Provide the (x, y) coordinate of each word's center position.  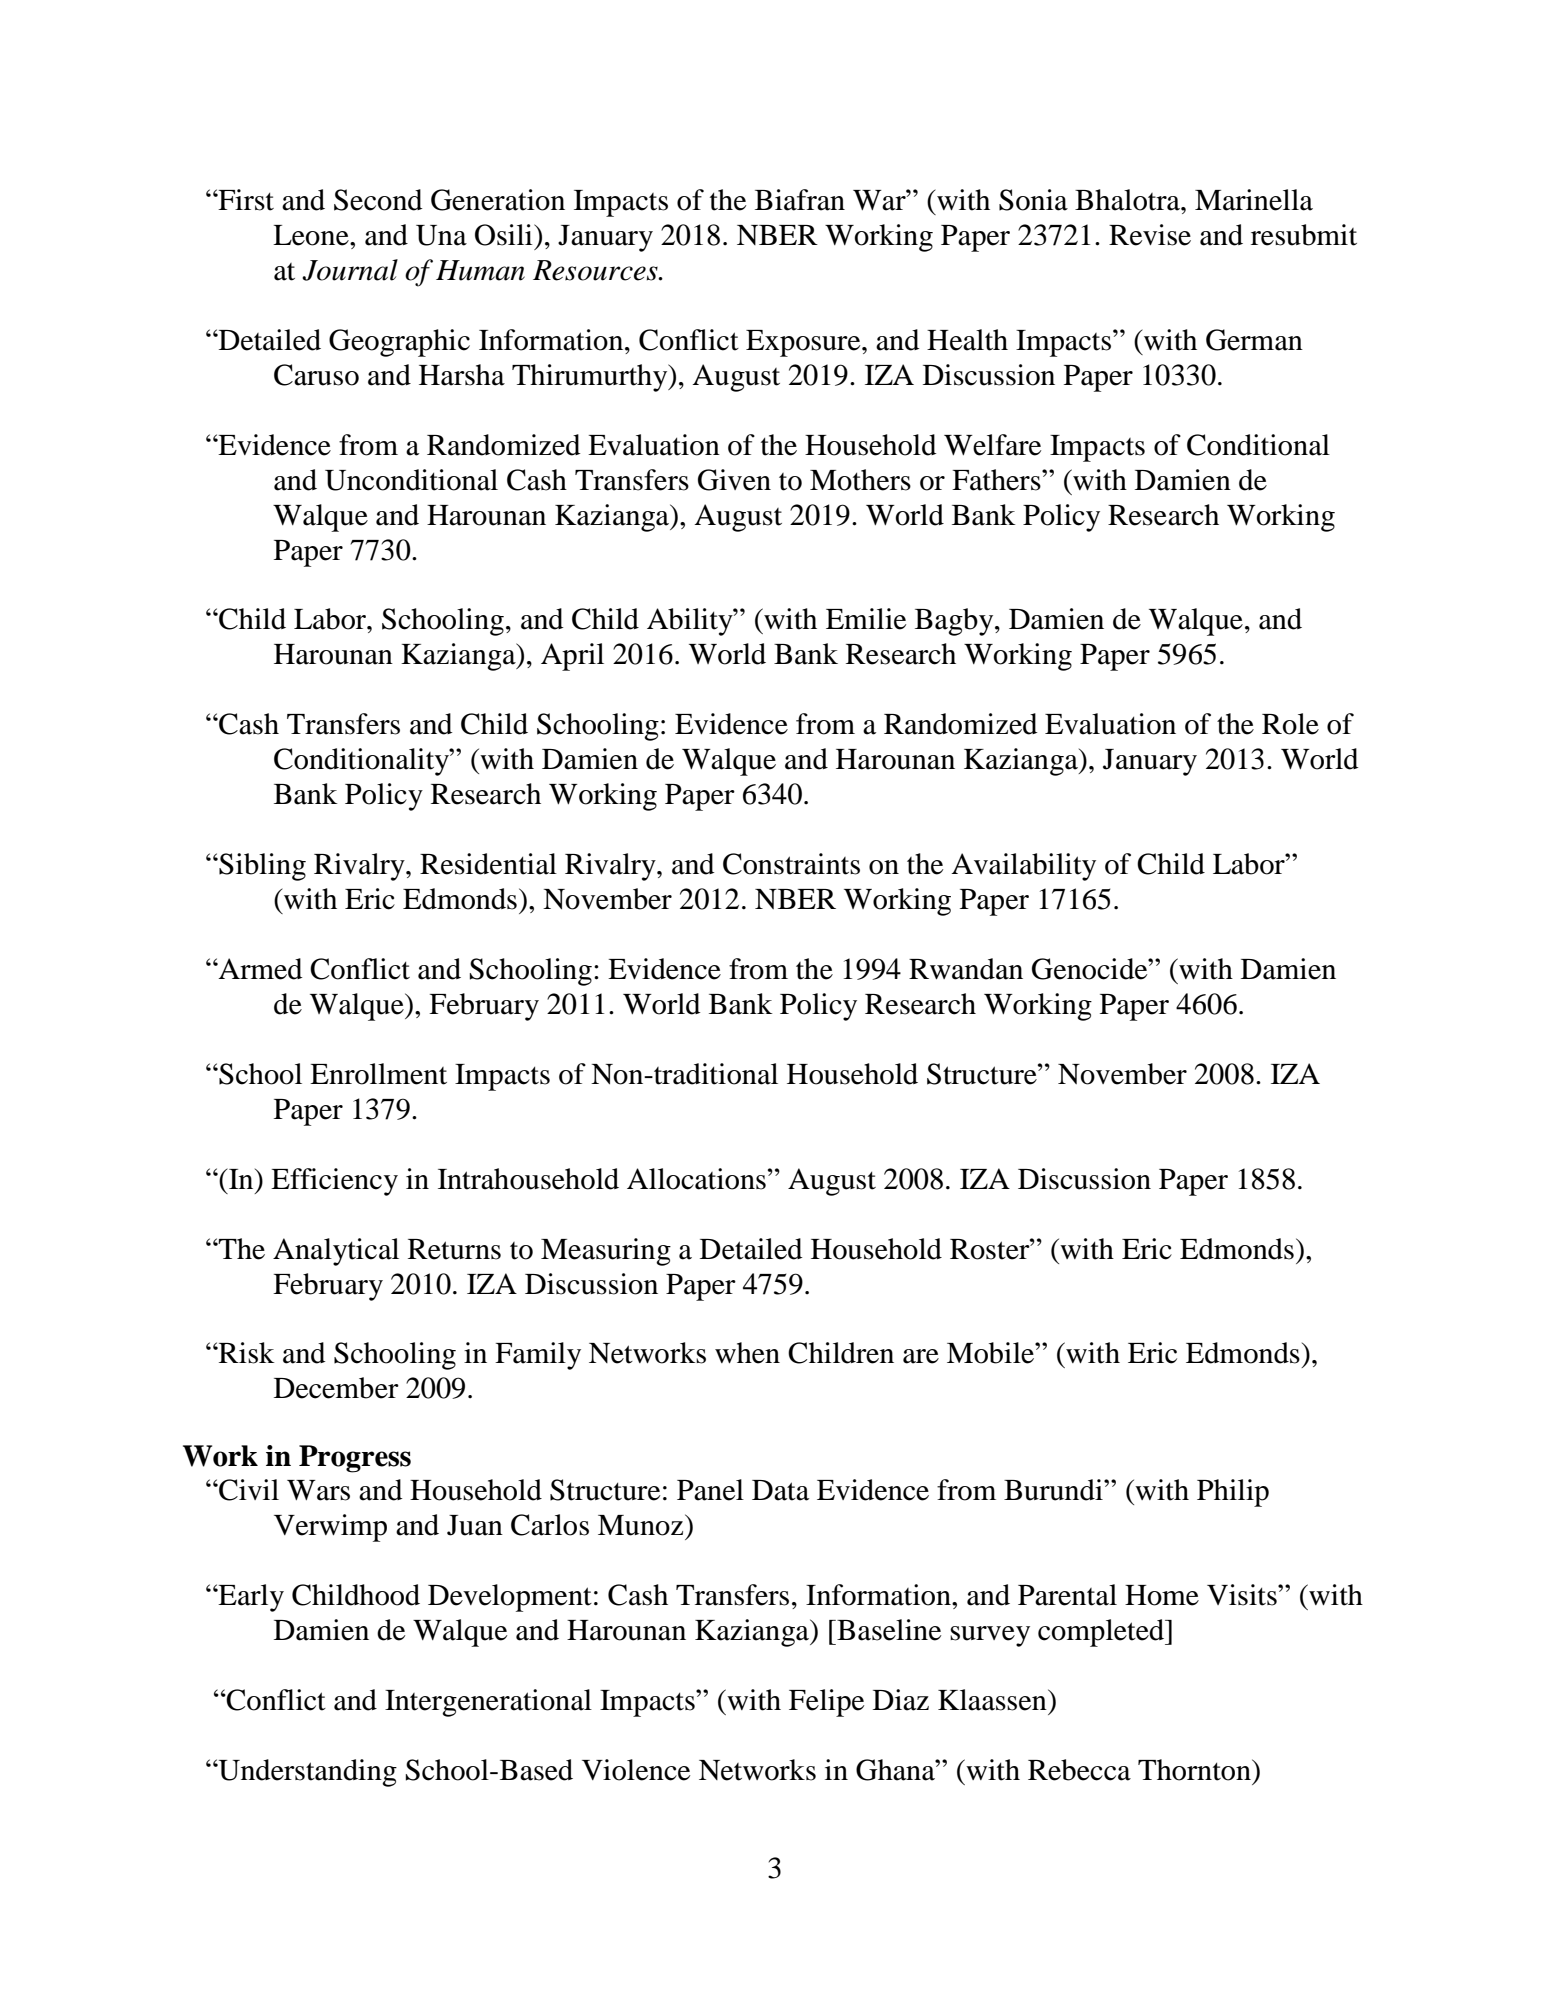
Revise (1150, 235)
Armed (260, 969)
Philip (1233, 1493)
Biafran (800, 200)
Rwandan (966, 969)
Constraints (791, 864)
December (336, 1388)
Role (1290, 724)
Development (510, 1598)
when (747, 1353)
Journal (350, 270)
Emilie (866, 619)
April (572, 657)
